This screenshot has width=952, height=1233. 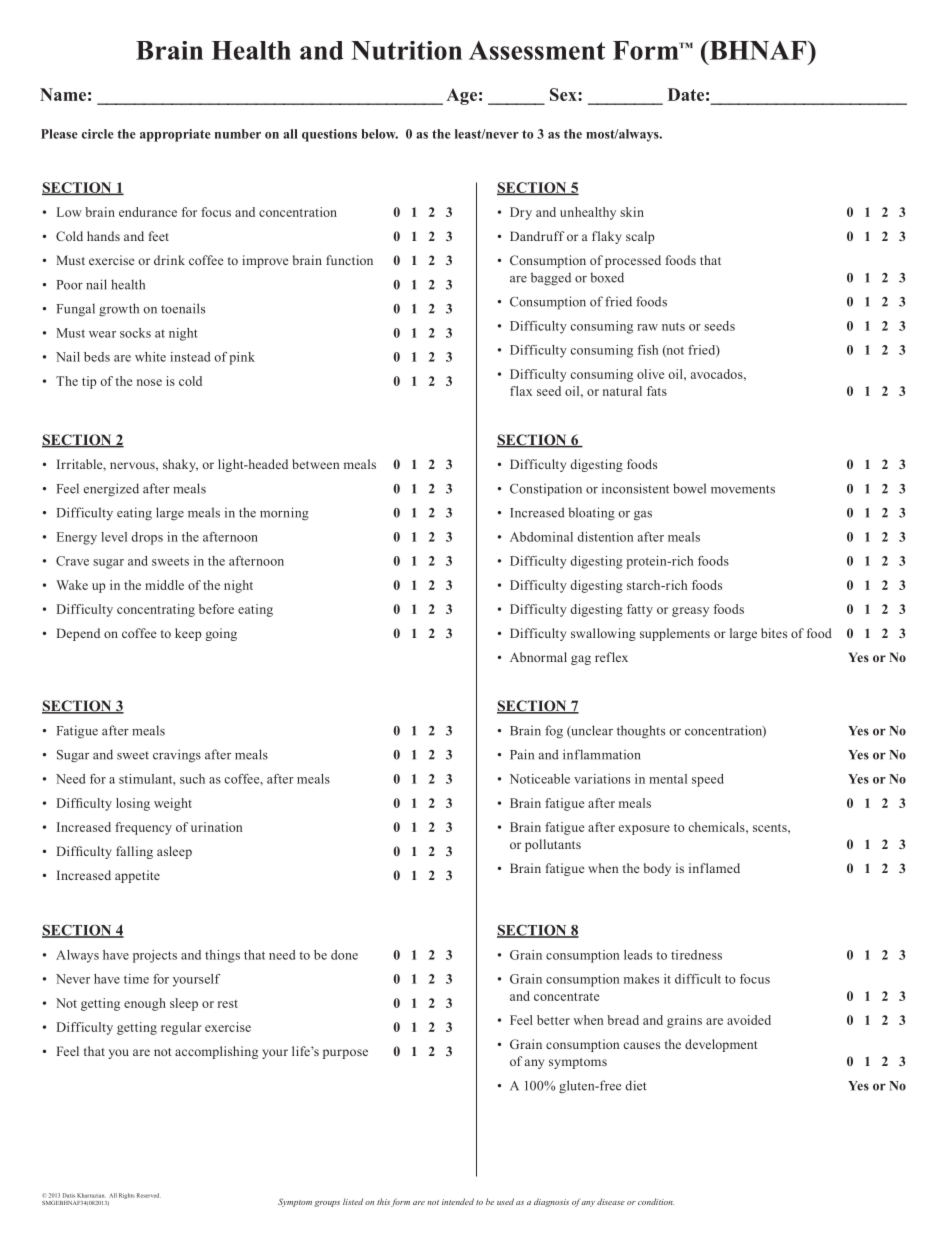 I want to click on Sex, so click(x=564, y=94).
